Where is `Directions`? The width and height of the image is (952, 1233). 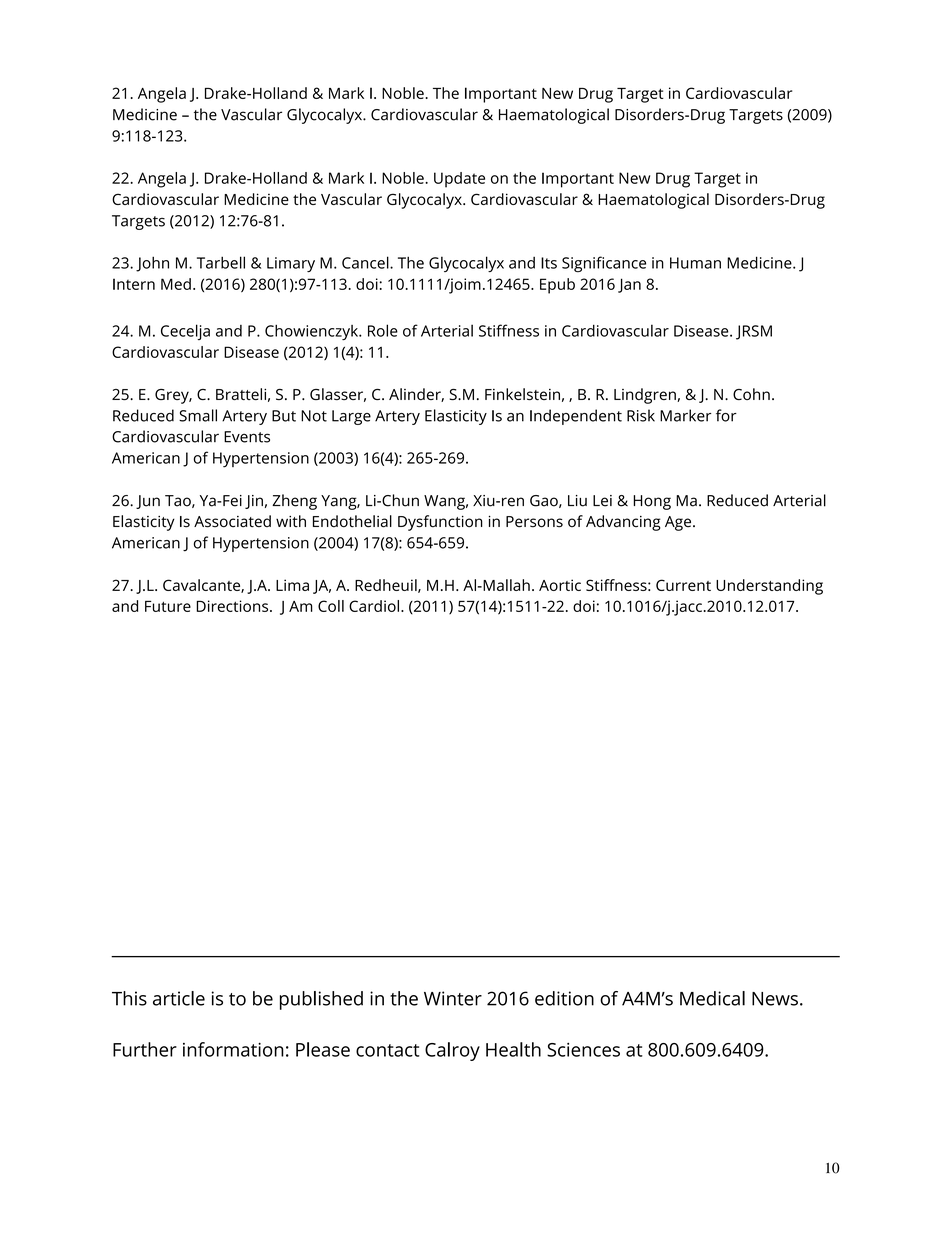
Directions is located at coordinates (233, 606).
